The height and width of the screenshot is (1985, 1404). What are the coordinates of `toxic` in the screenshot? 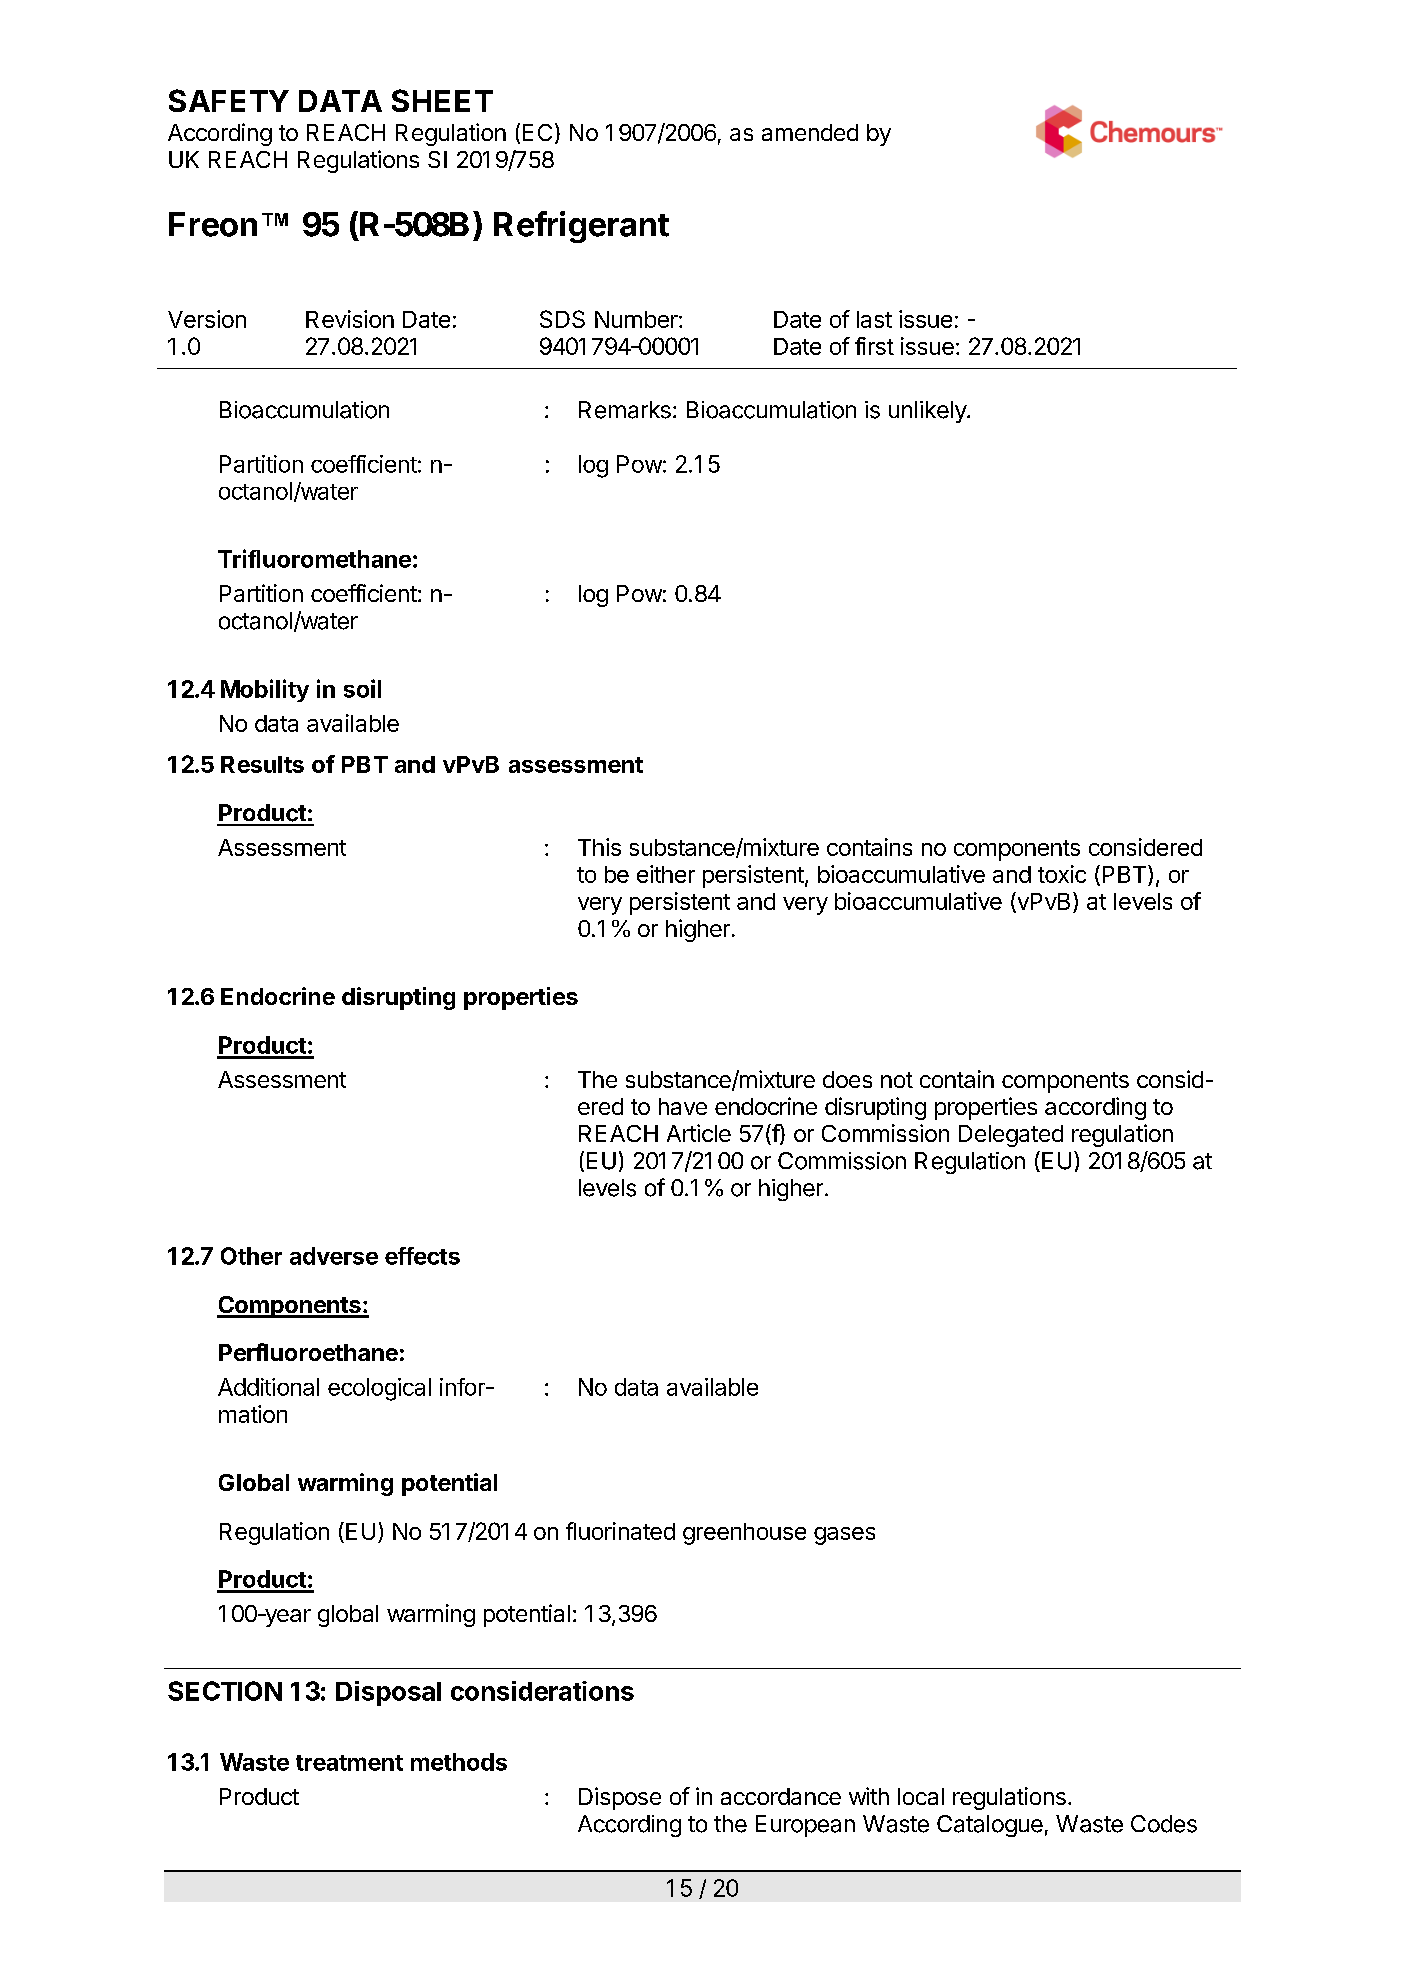 It's located at (1062, 874).
